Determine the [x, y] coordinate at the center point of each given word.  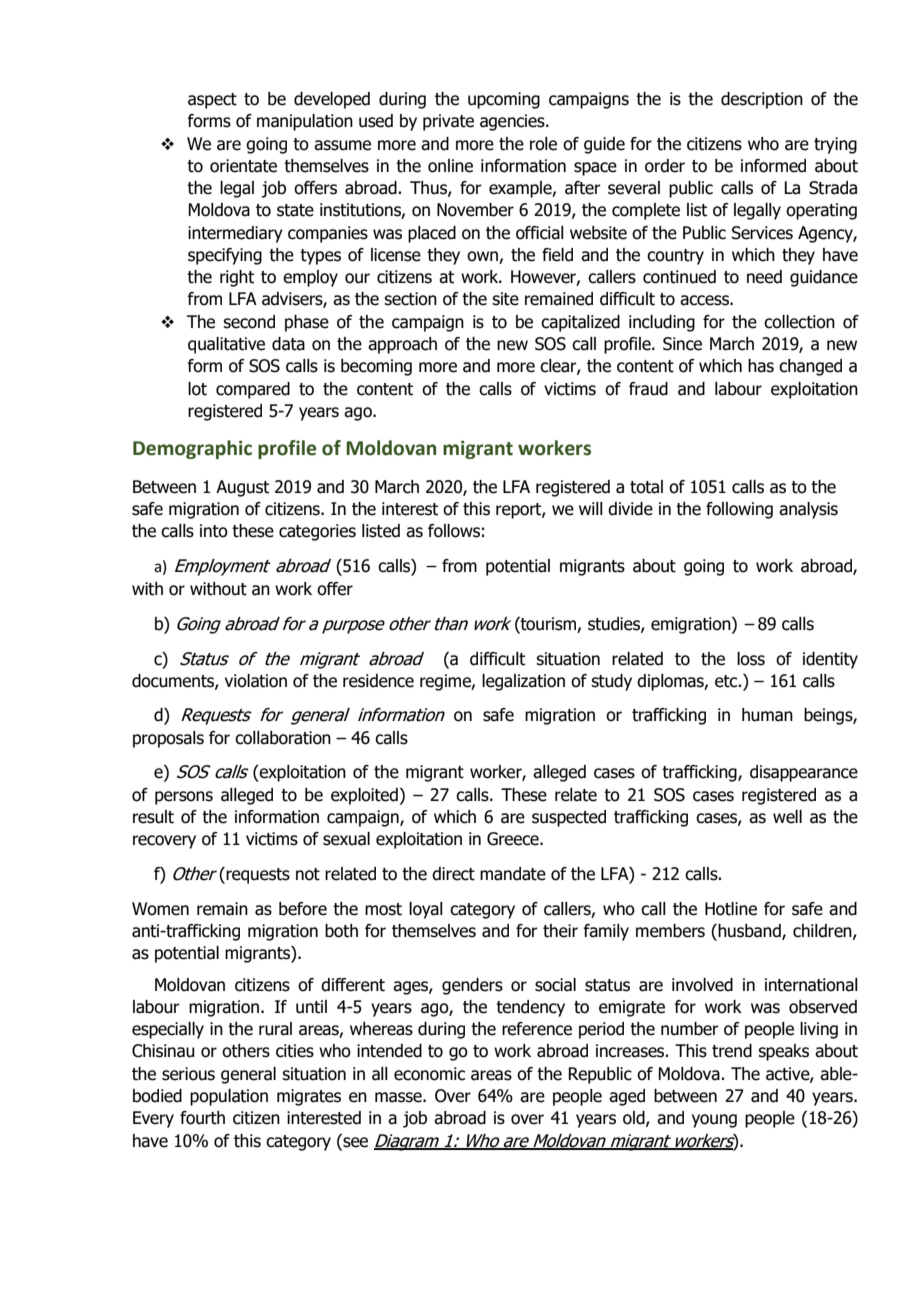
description [762, 100]
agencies [513, 122]
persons [184, 798]
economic [429, 1074]
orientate [243, 166]
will [591, 508]
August [242, 488]
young [714, 1121]
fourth [202, 1118]
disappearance [804, 773]
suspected [569, 818]
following [739, 510]
